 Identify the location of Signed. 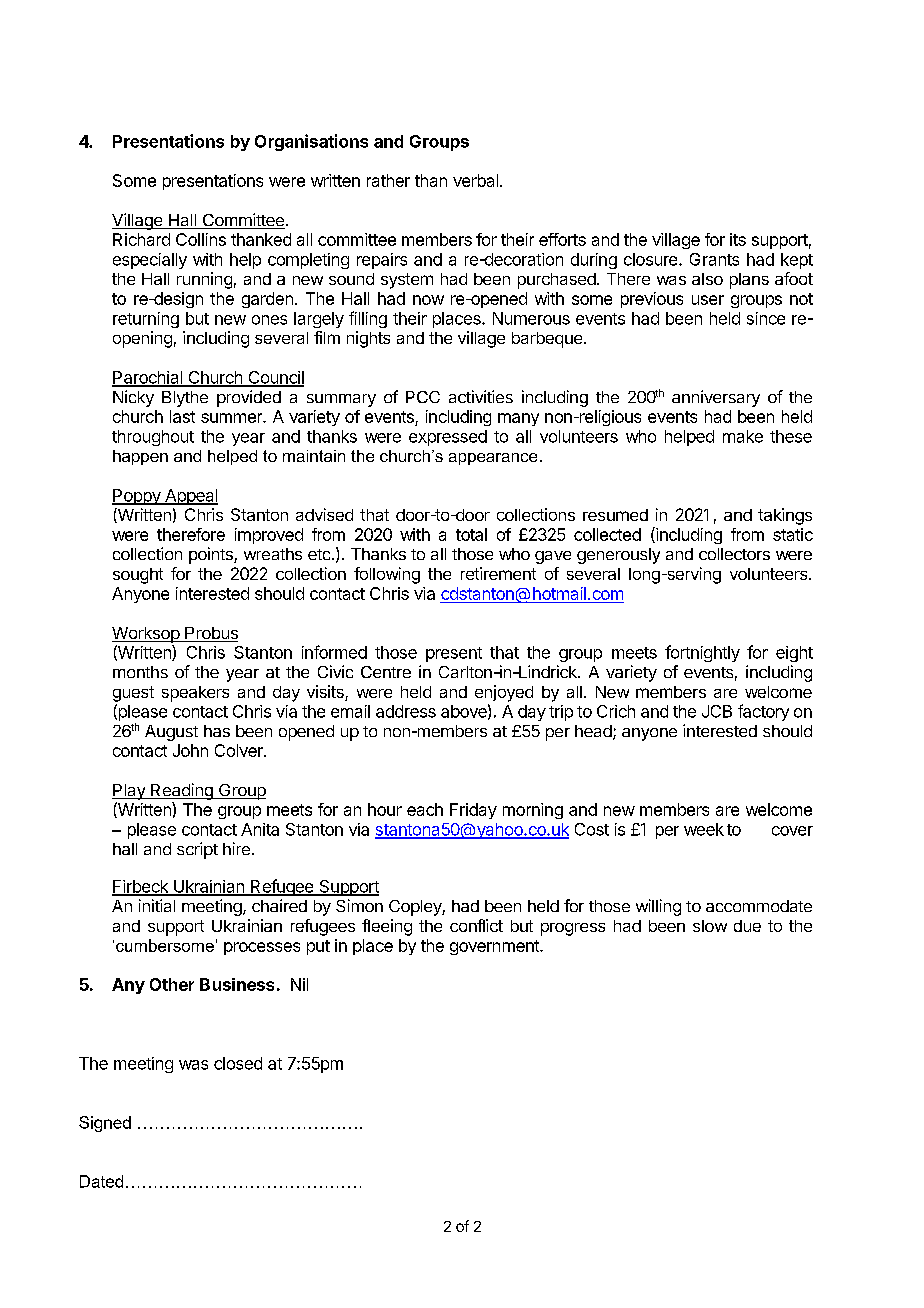
(105, 1124).
